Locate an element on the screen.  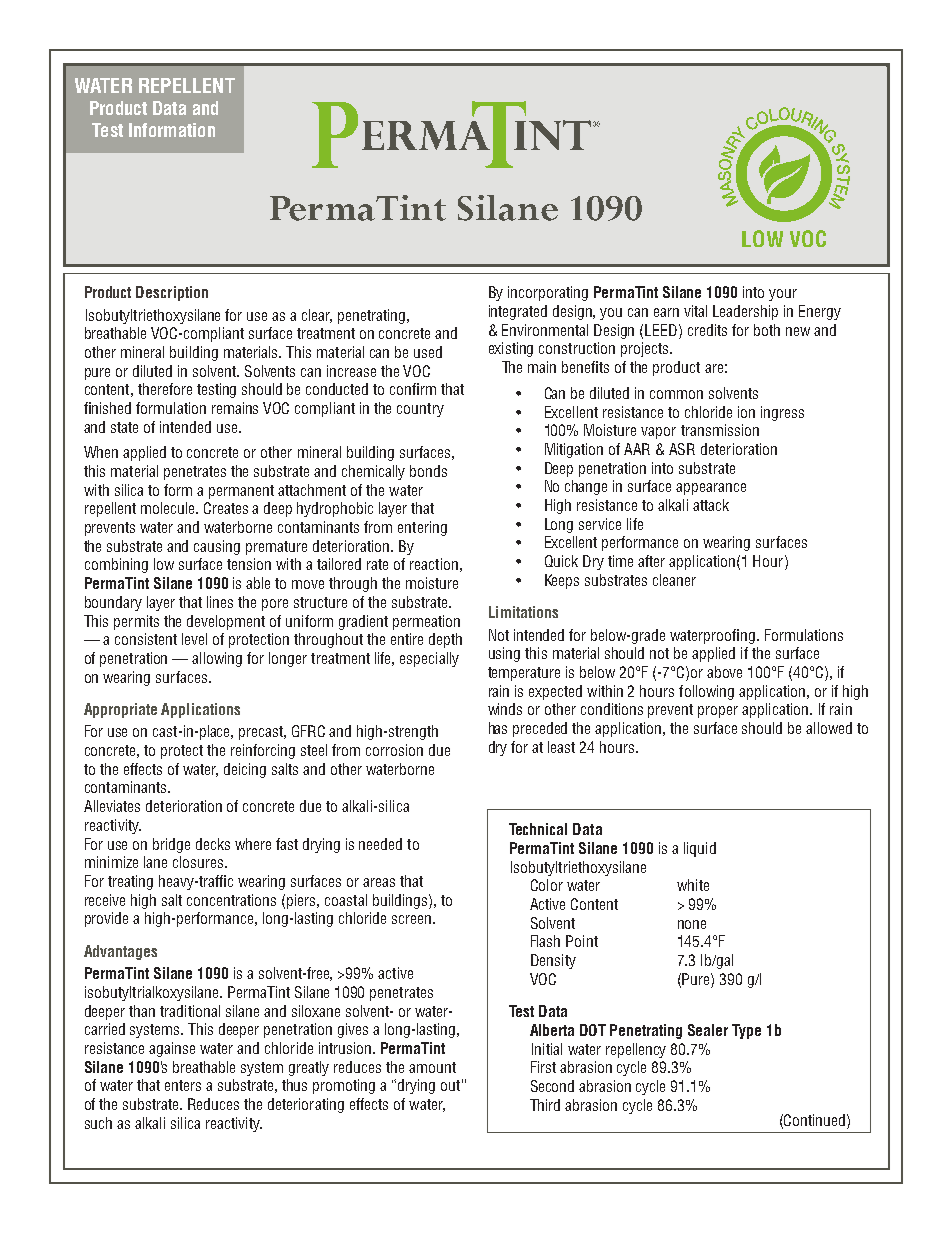
enters is located at coordinates (183, 1085).
